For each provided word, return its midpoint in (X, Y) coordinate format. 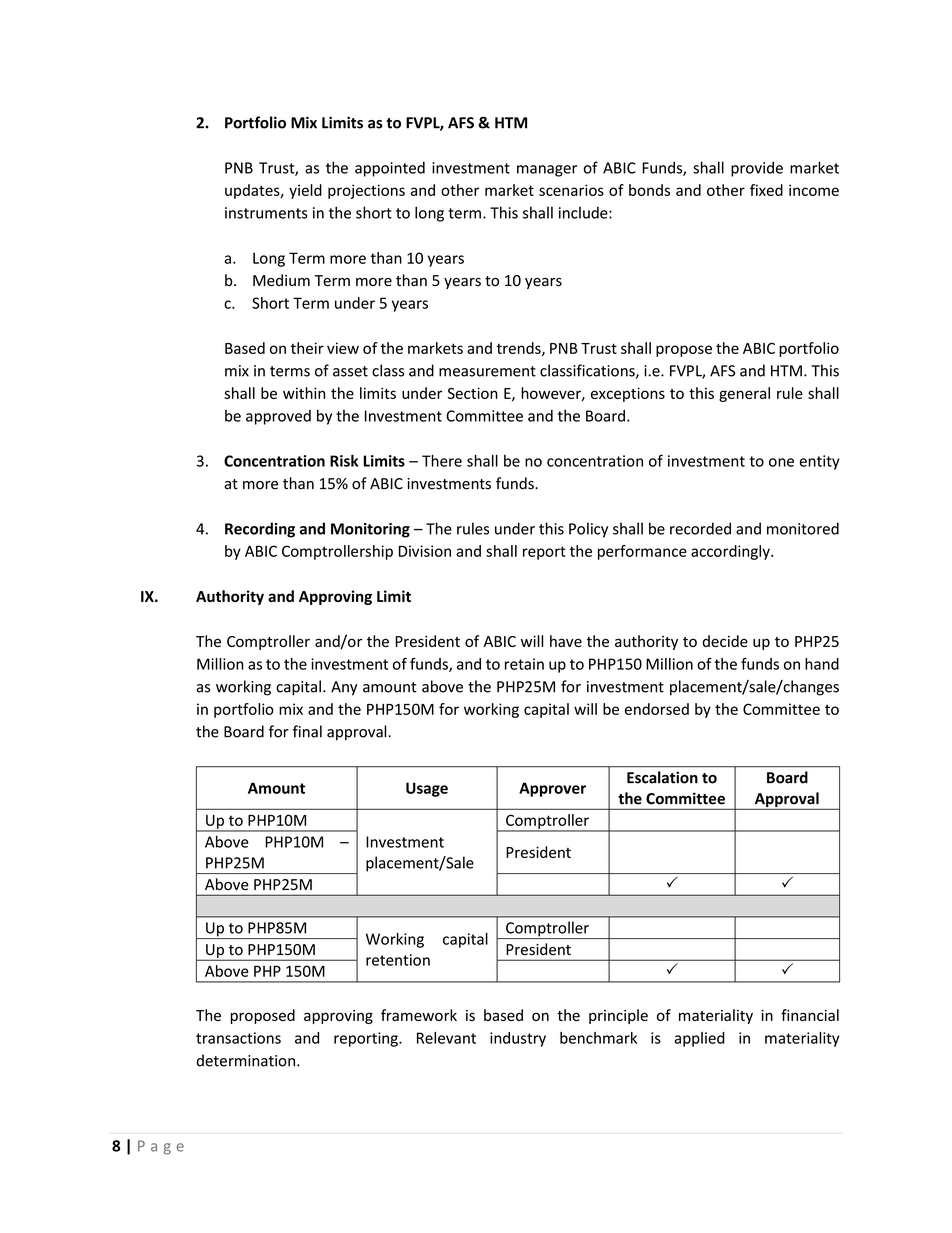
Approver (552, 789)
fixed (766, 190)
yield (305, 191)
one (781, 462)
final (307, 731)
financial (810, 1015)
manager (547, 171)
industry (518, 1039)
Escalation (662, 777)
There (442, 461)
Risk (344, 461)
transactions (238, 1038)
